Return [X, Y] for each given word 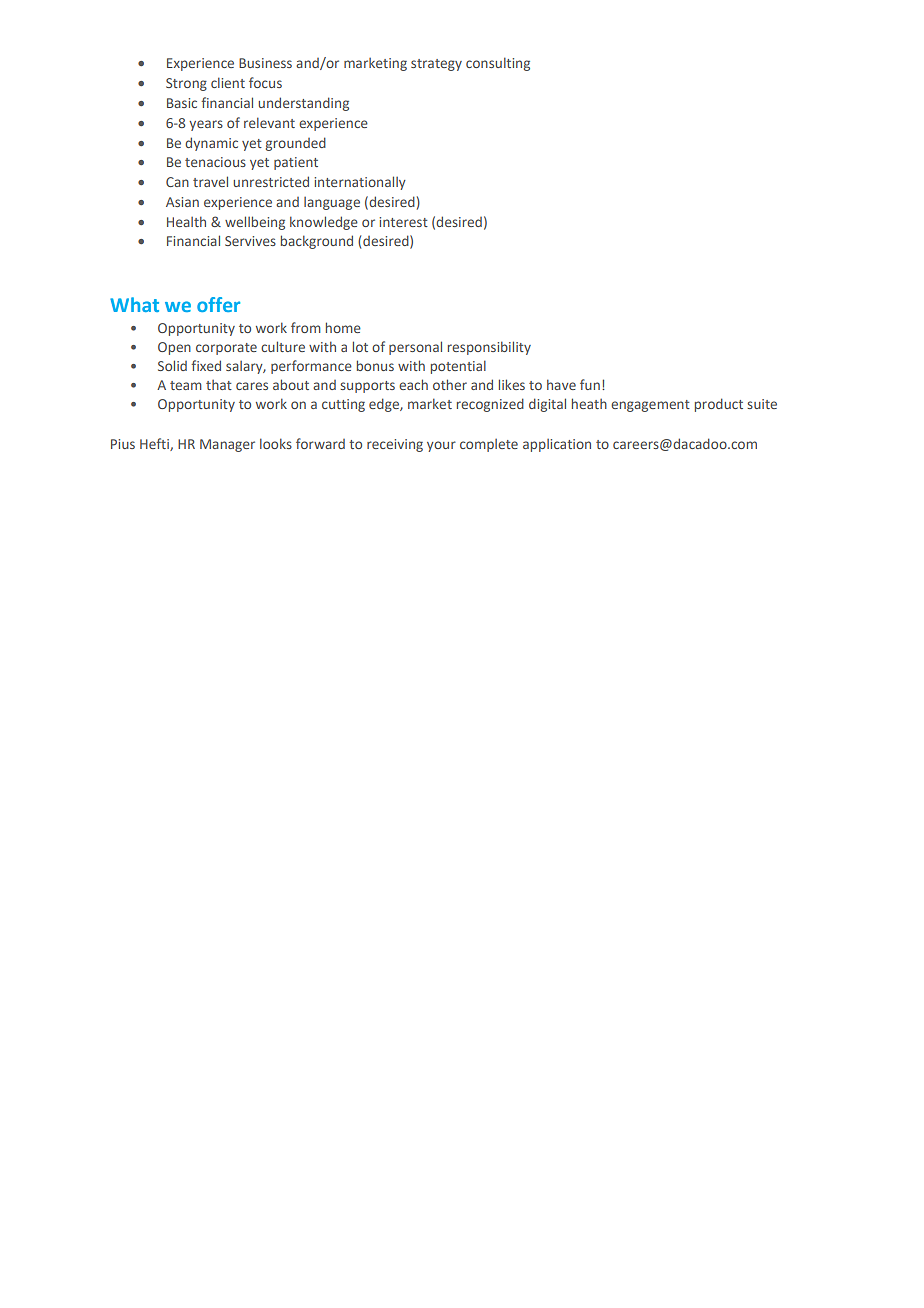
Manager [227, 445]
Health [186, 221]
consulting [498, 64]
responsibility [489, 348]
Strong [186, 84]
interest [404, 222]
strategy [436, 65]
